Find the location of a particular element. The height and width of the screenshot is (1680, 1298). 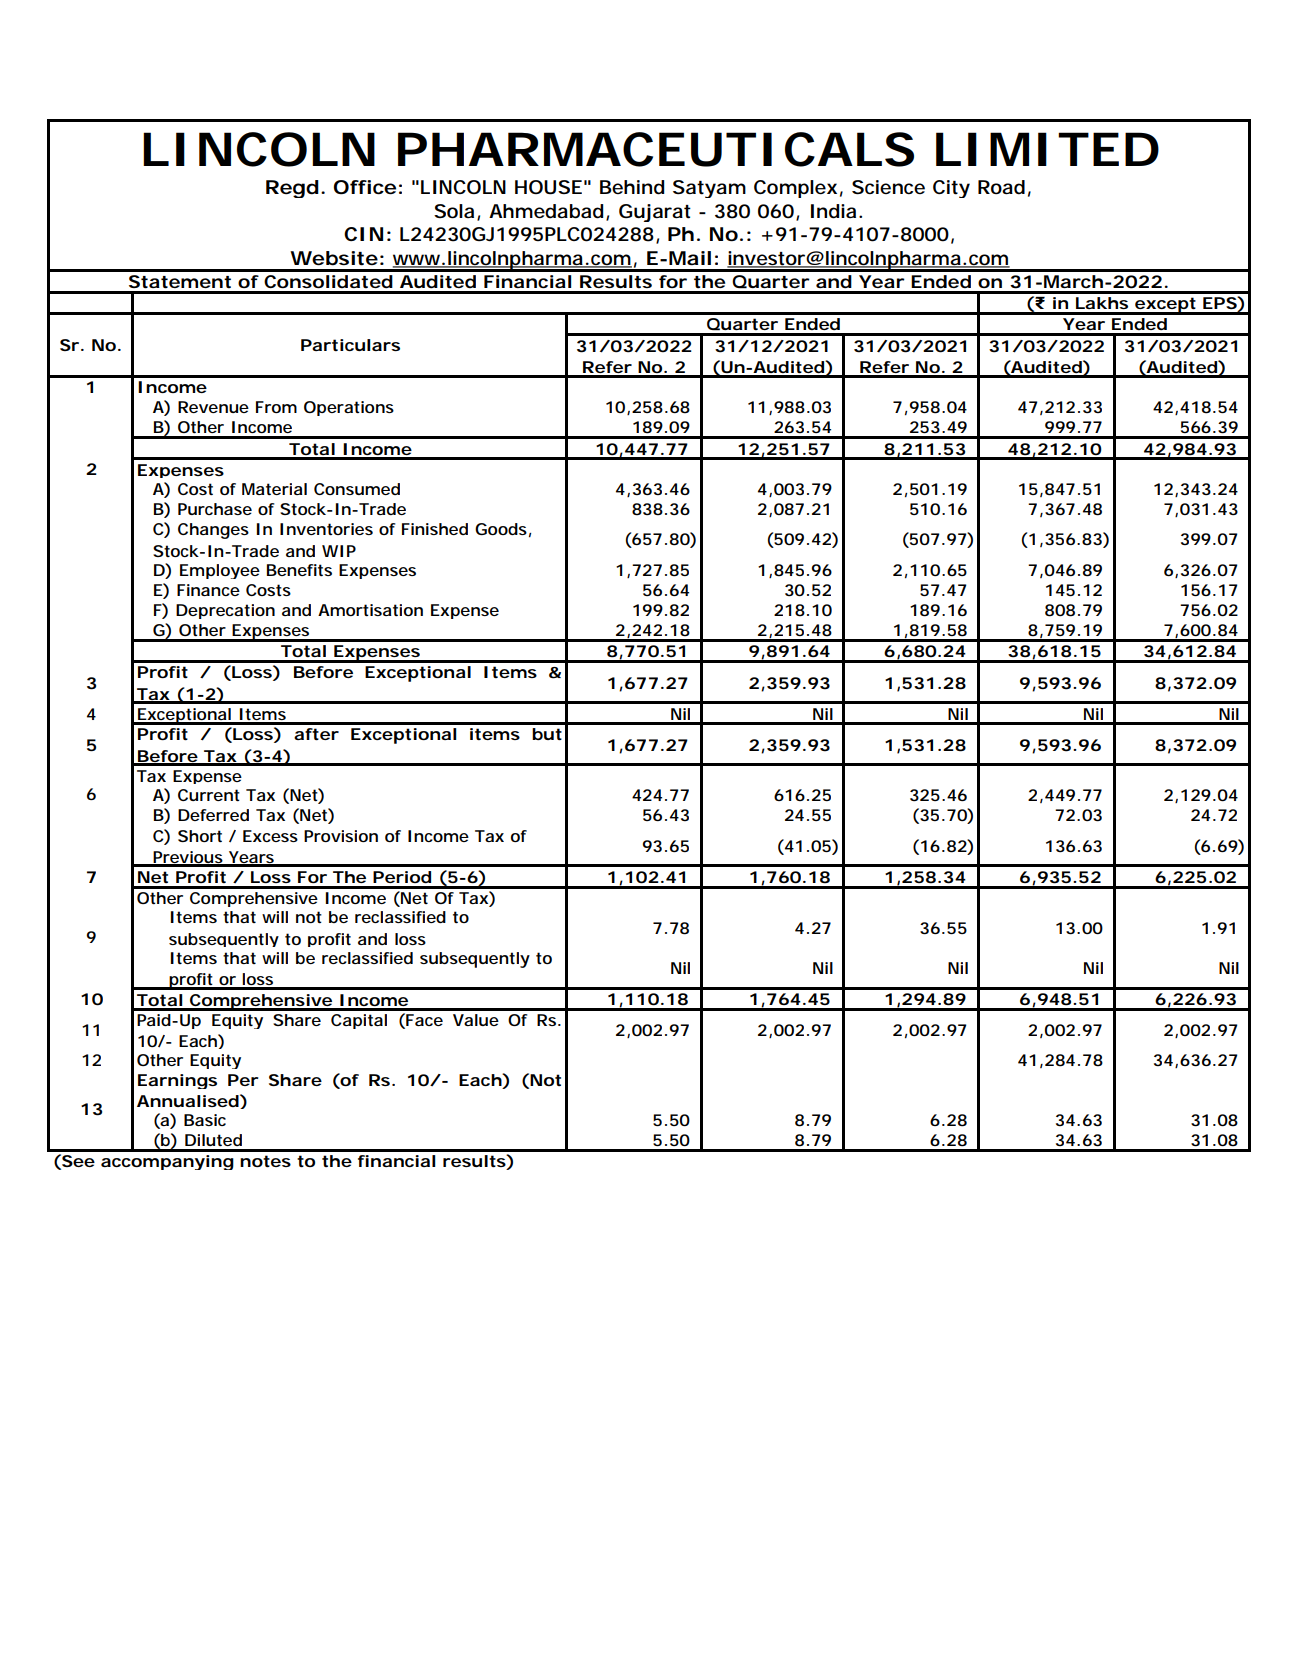

Ahmedabad is located at coordinates (546, 211).
